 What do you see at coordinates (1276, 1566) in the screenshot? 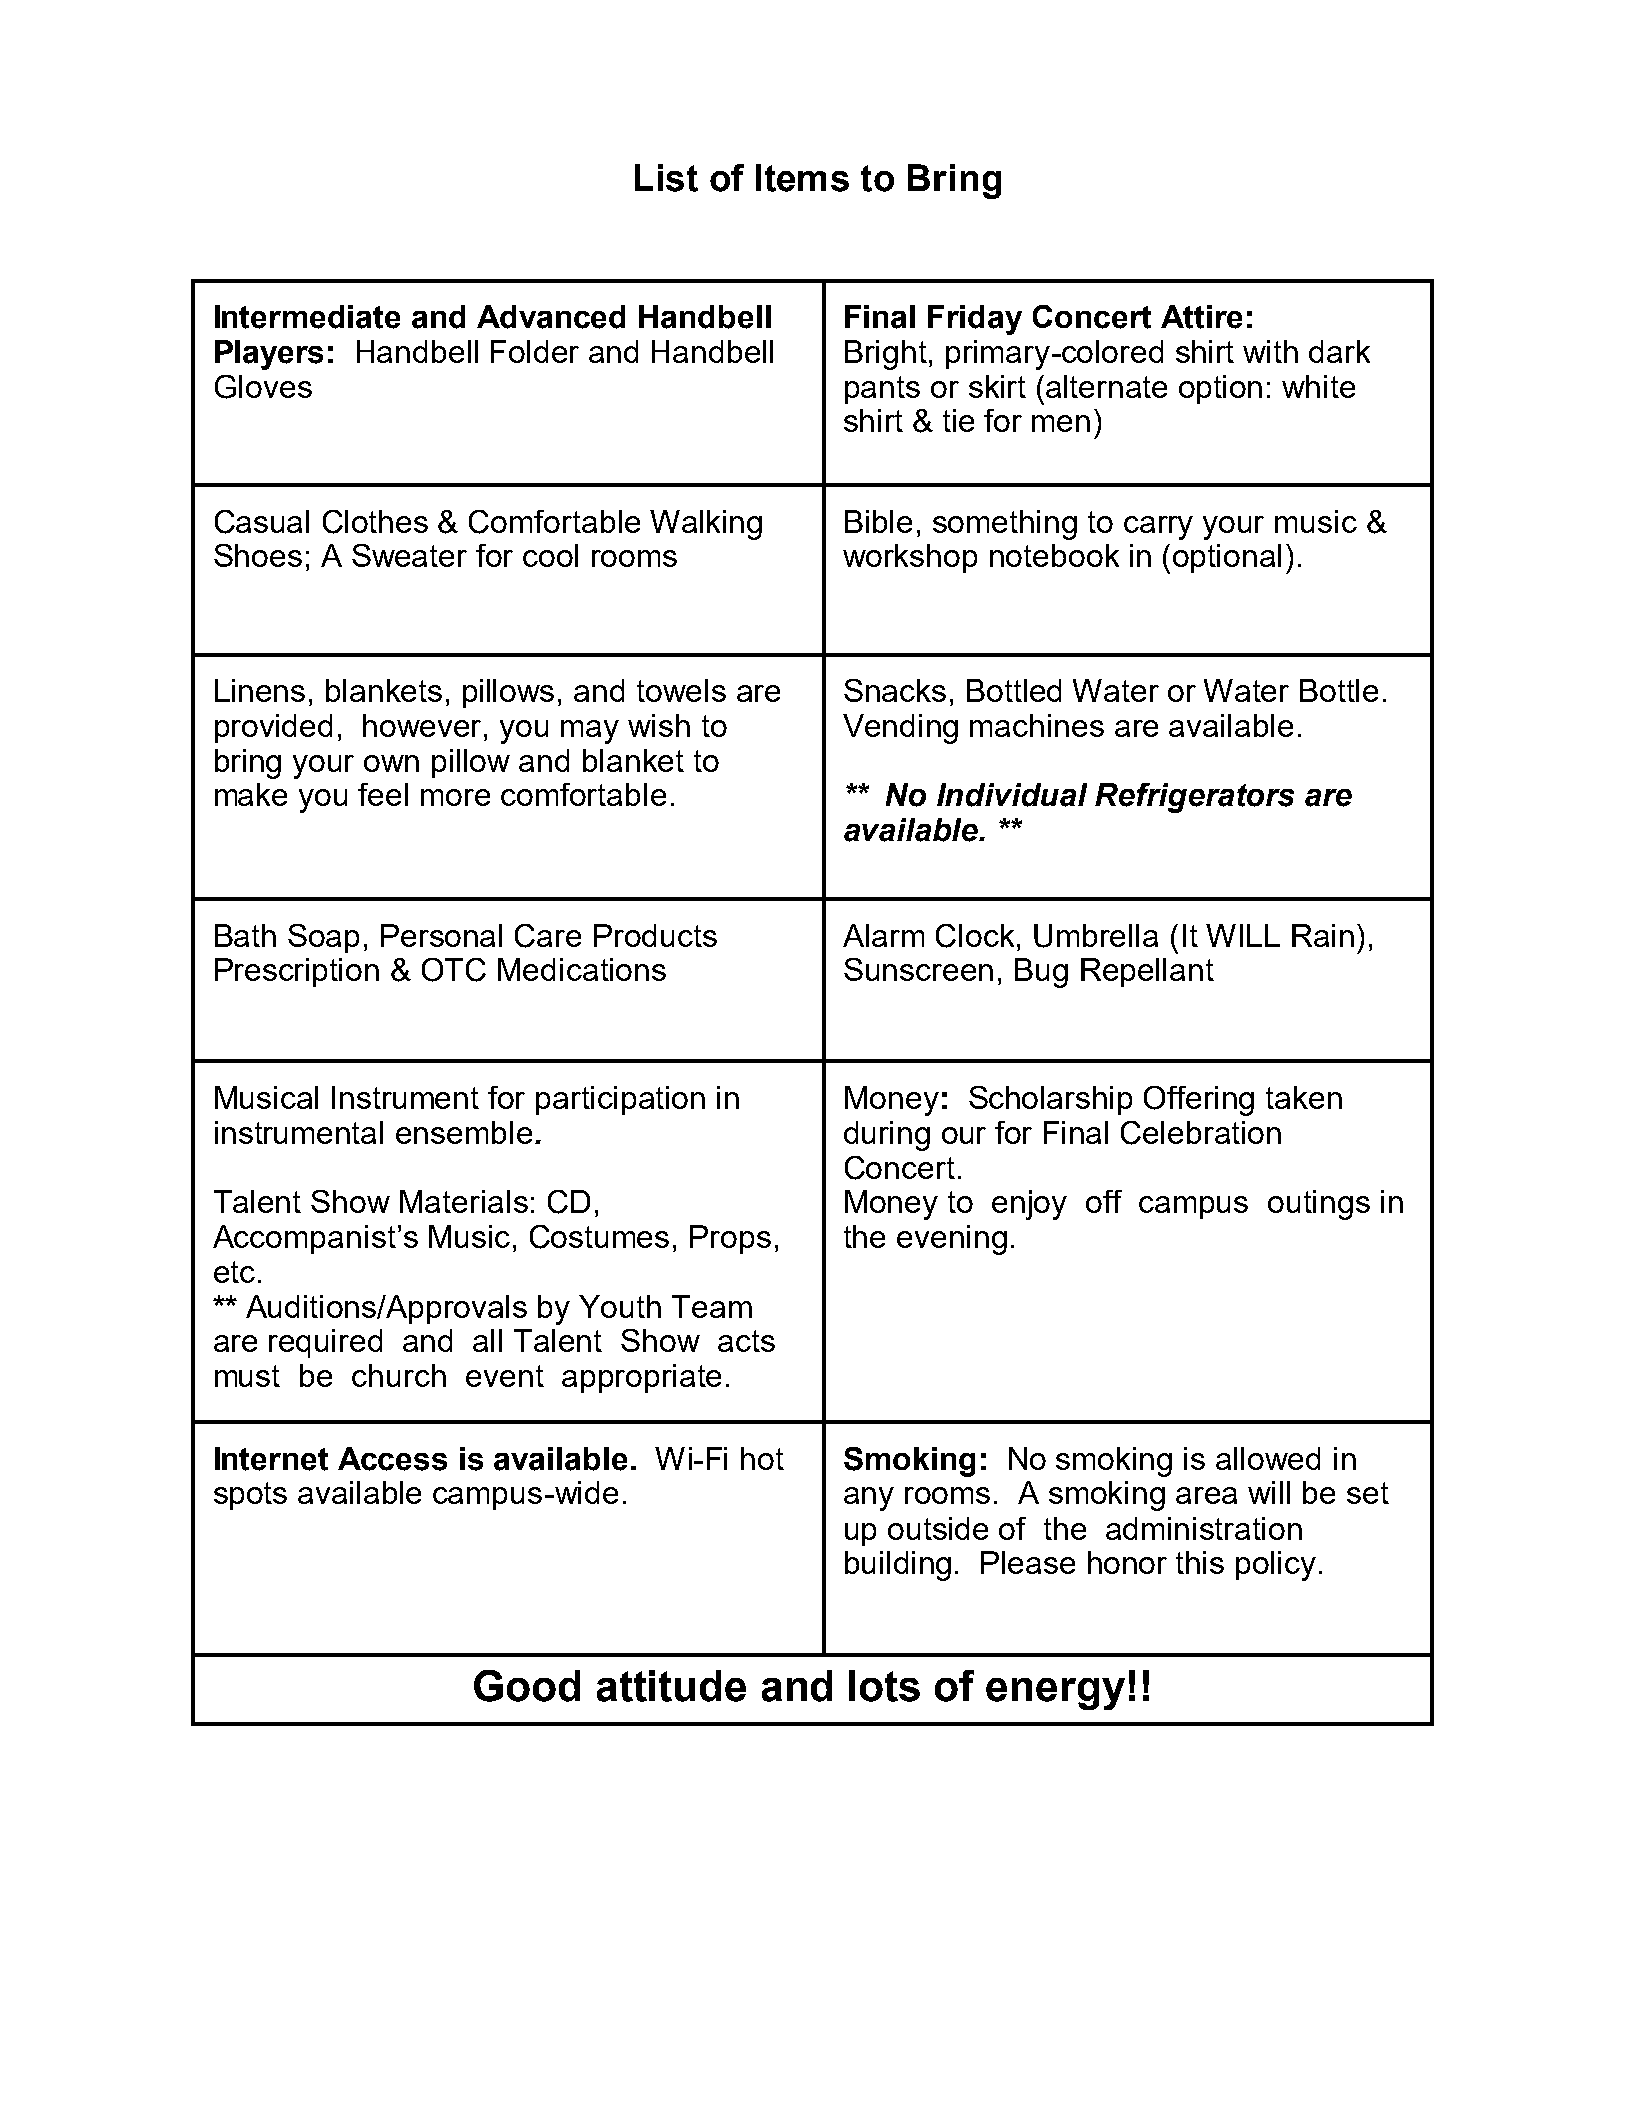
I see `policy` at bounding box center [1276, 1566].
